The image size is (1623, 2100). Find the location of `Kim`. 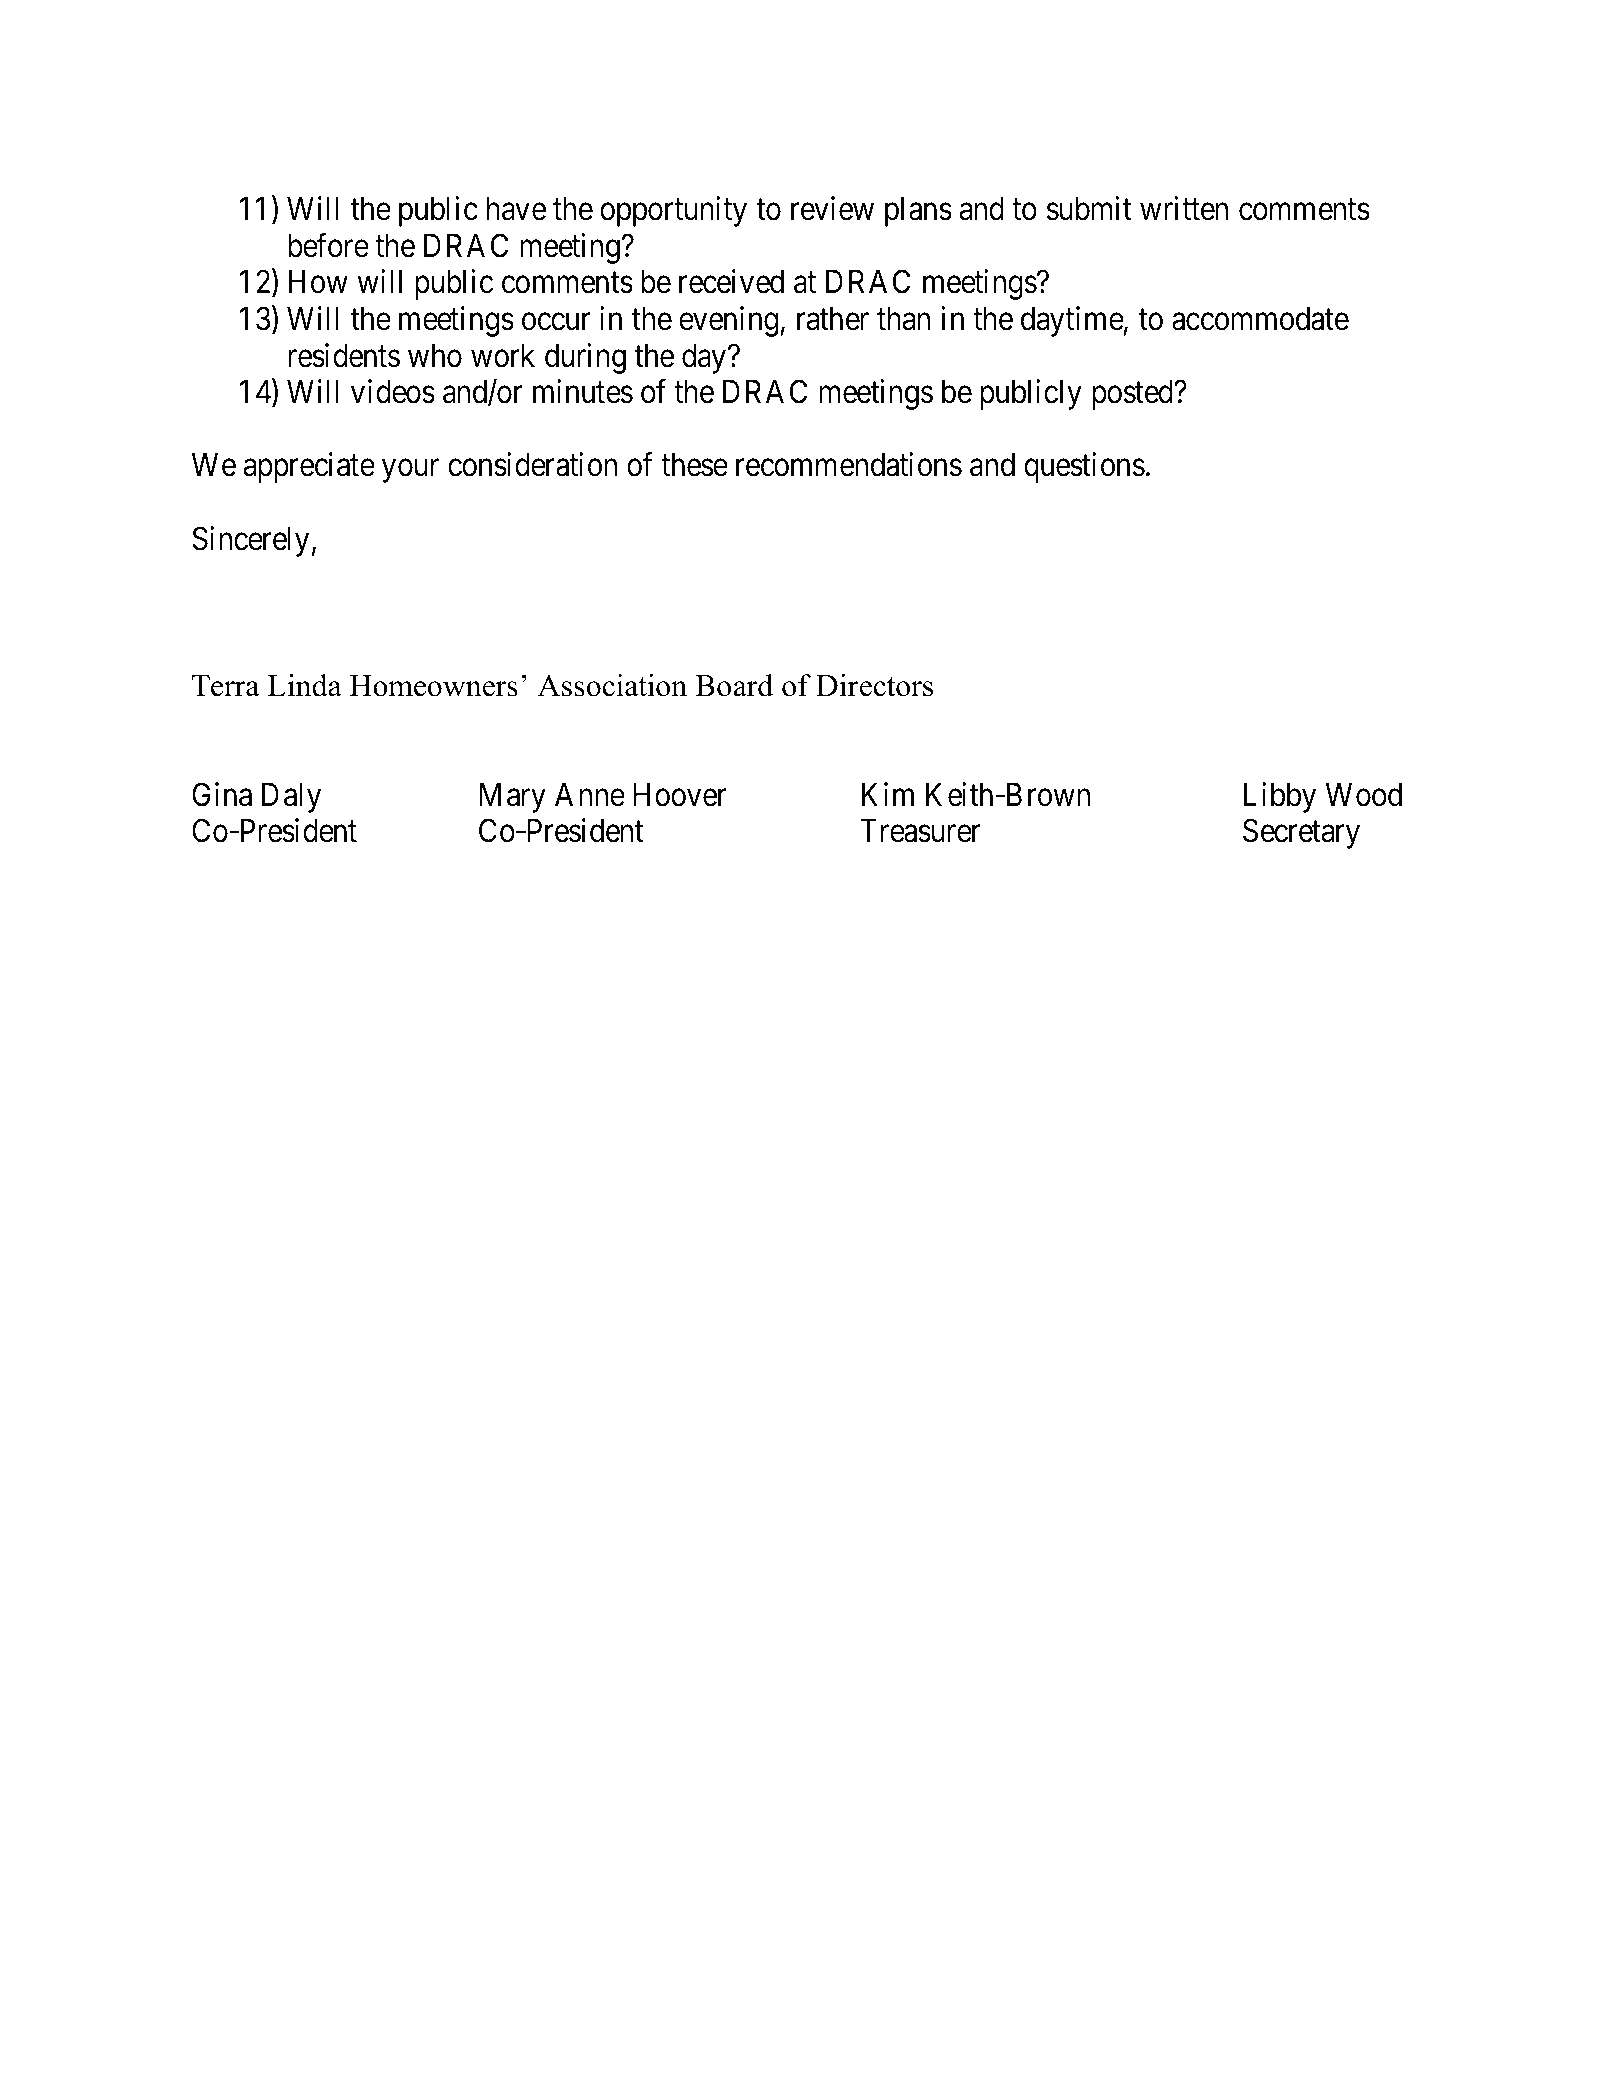

Kim is located at coordinates (888, 794).
